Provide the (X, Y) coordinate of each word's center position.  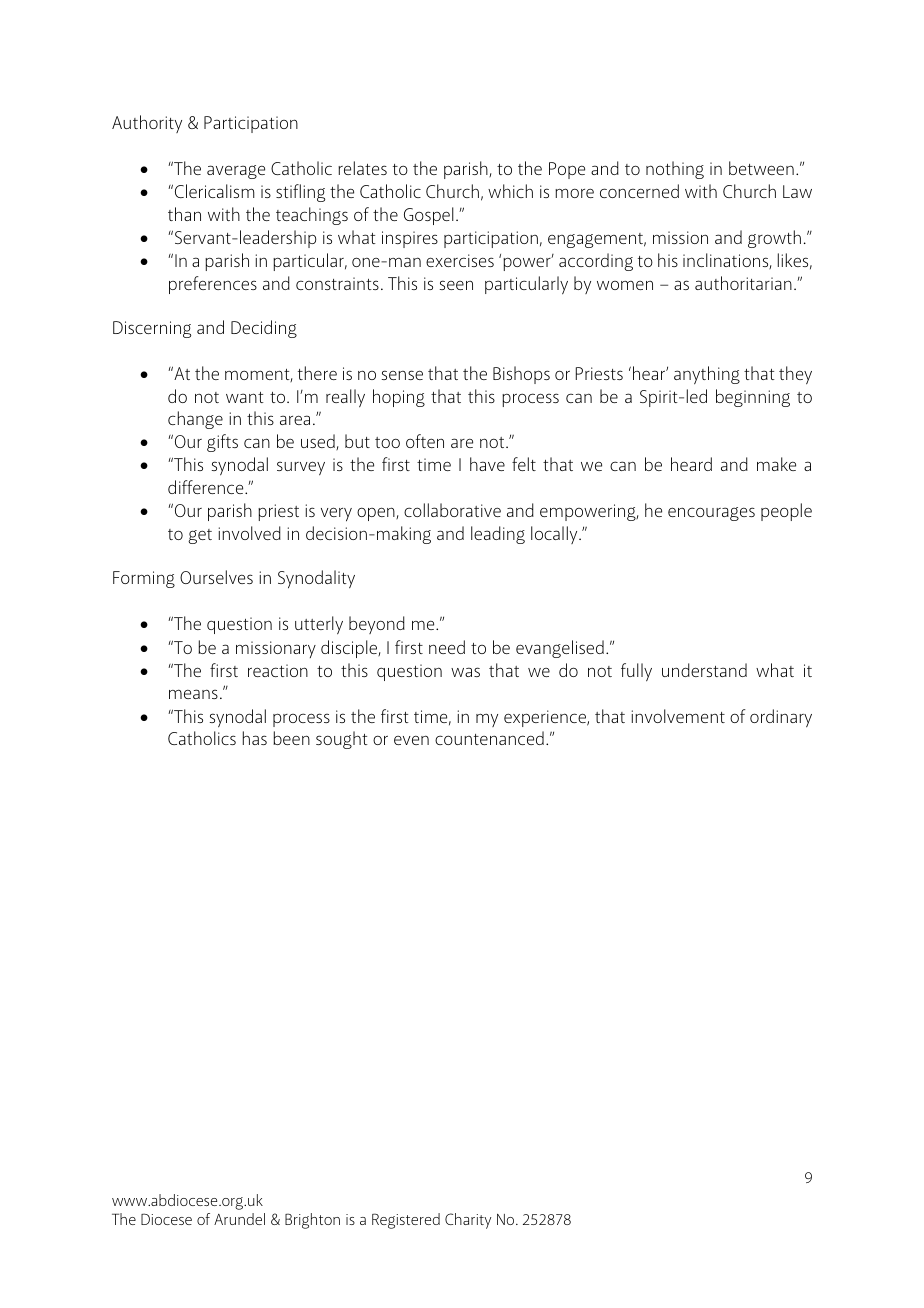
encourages (711, 514)
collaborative (452, 510)
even (411, 740)
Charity (468, 1221)
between (761, 168)
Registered (406, 1221)
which (510, 191)
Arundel (239, 1219)
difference (207, 487)
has (255, 738)
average (236, 172)
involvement (678, 716)
